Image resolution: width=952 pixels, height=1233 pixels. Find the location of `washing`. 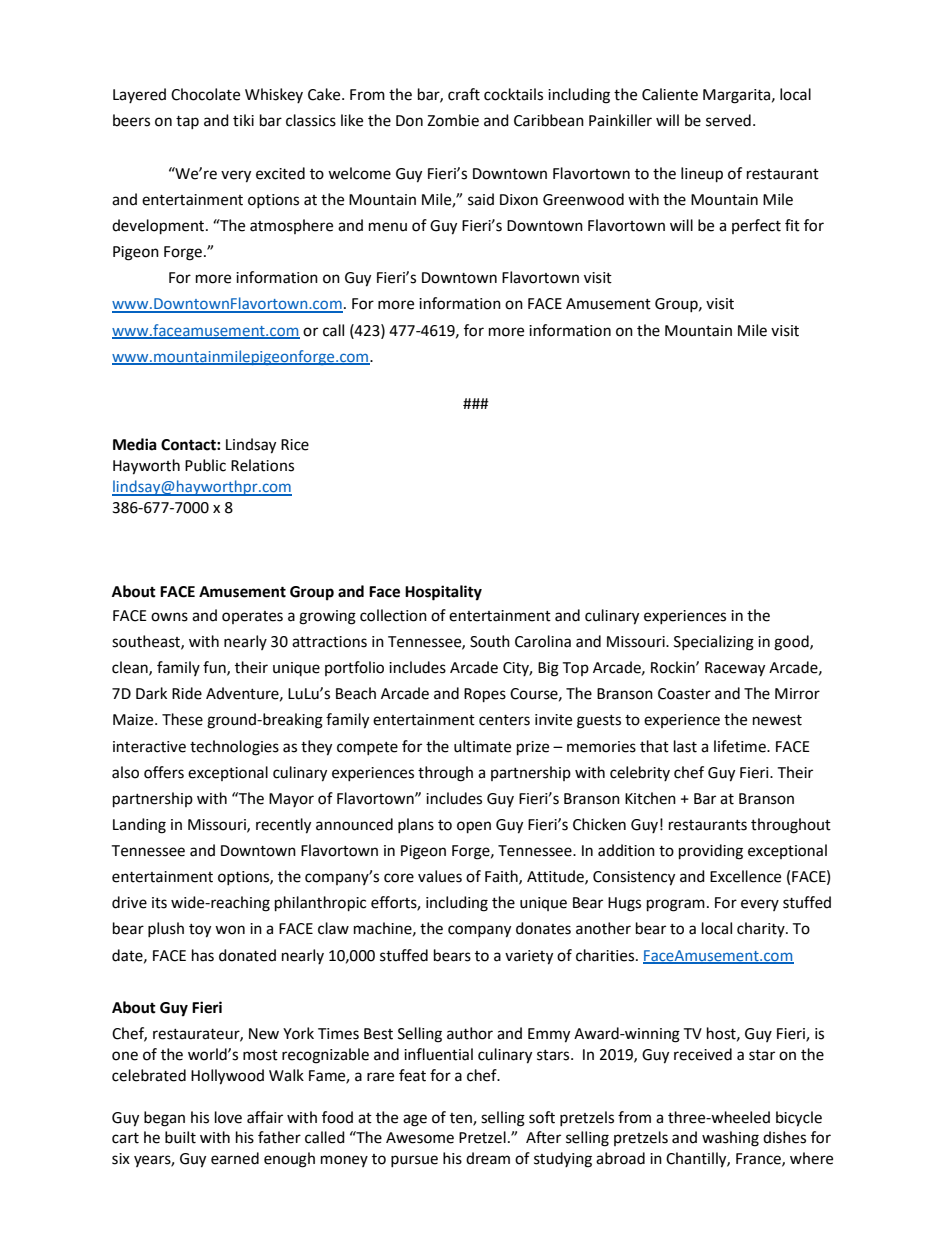

washing is located at coordinates (730, 1139).
